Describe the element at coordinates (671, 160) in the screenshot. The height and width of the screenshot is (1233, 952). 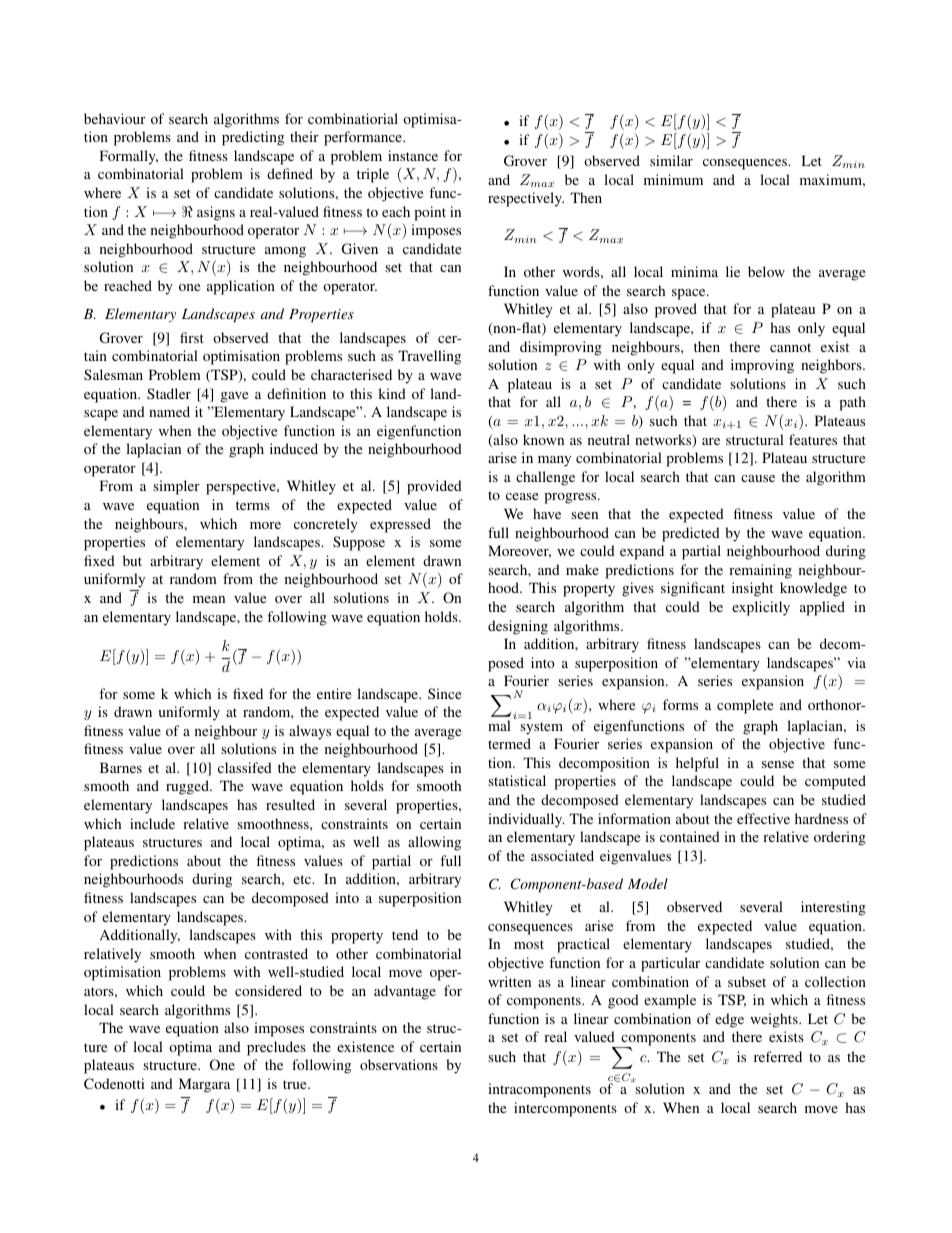
I see `similar` at that location.
